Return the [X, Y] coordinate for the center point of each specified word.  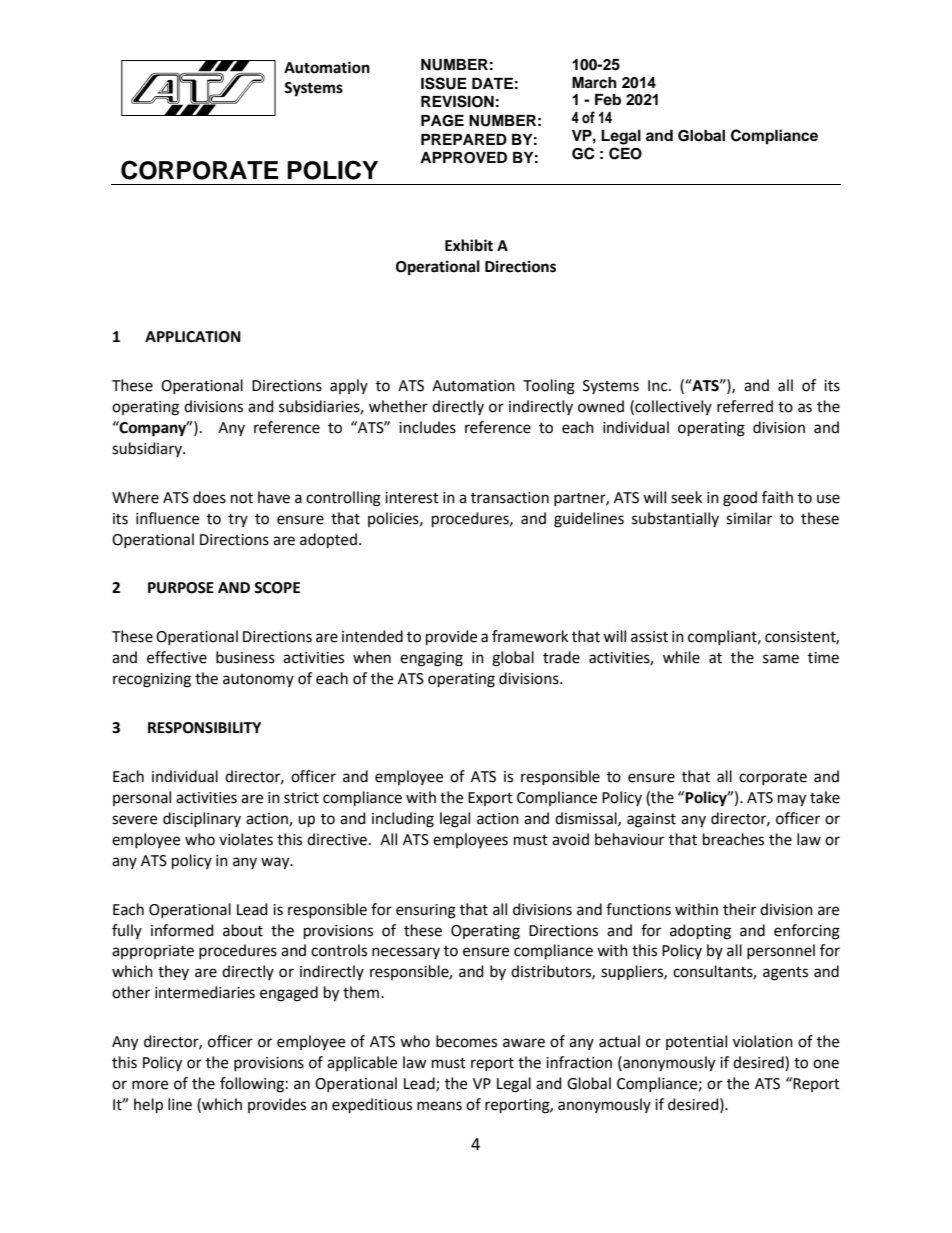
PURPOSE [181, 588]
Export [490, 799]
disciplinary [202, 819]
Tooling [549, 387]
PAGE [442, 121]
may [792, 800]
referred [745, 406]
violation [763, 1041]
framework [530, 636]
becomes [466, 1041]
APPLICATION [193, 337]
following [252, 1085]
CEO [625, 153]
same [781, 659]
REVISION [457, 101]
